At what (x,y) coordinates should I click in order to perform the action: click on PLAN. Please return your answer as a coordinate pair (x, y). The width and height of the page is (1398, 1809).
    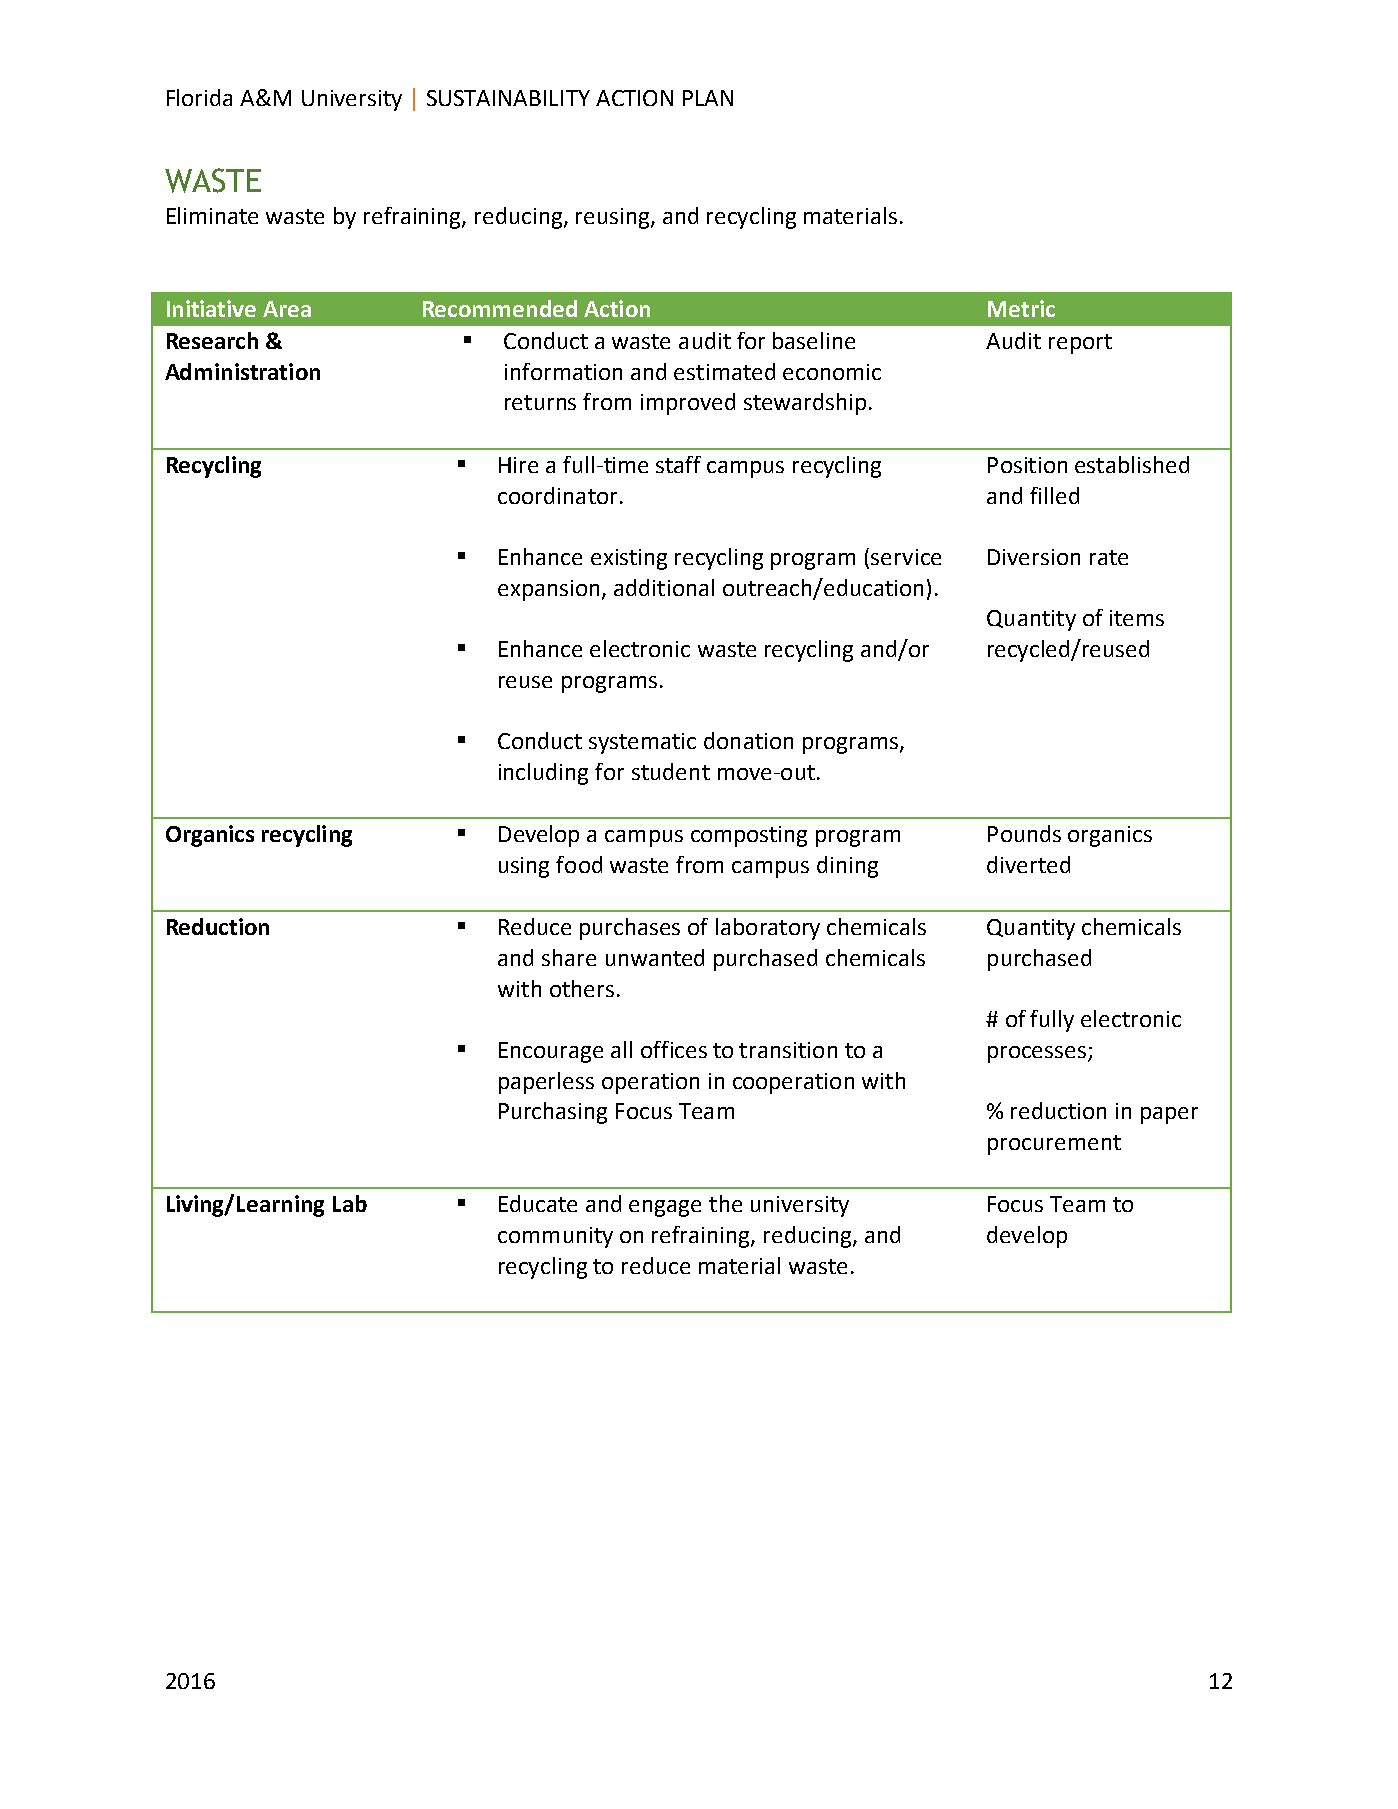
    Looking at the image, I should click on (708, 98).
